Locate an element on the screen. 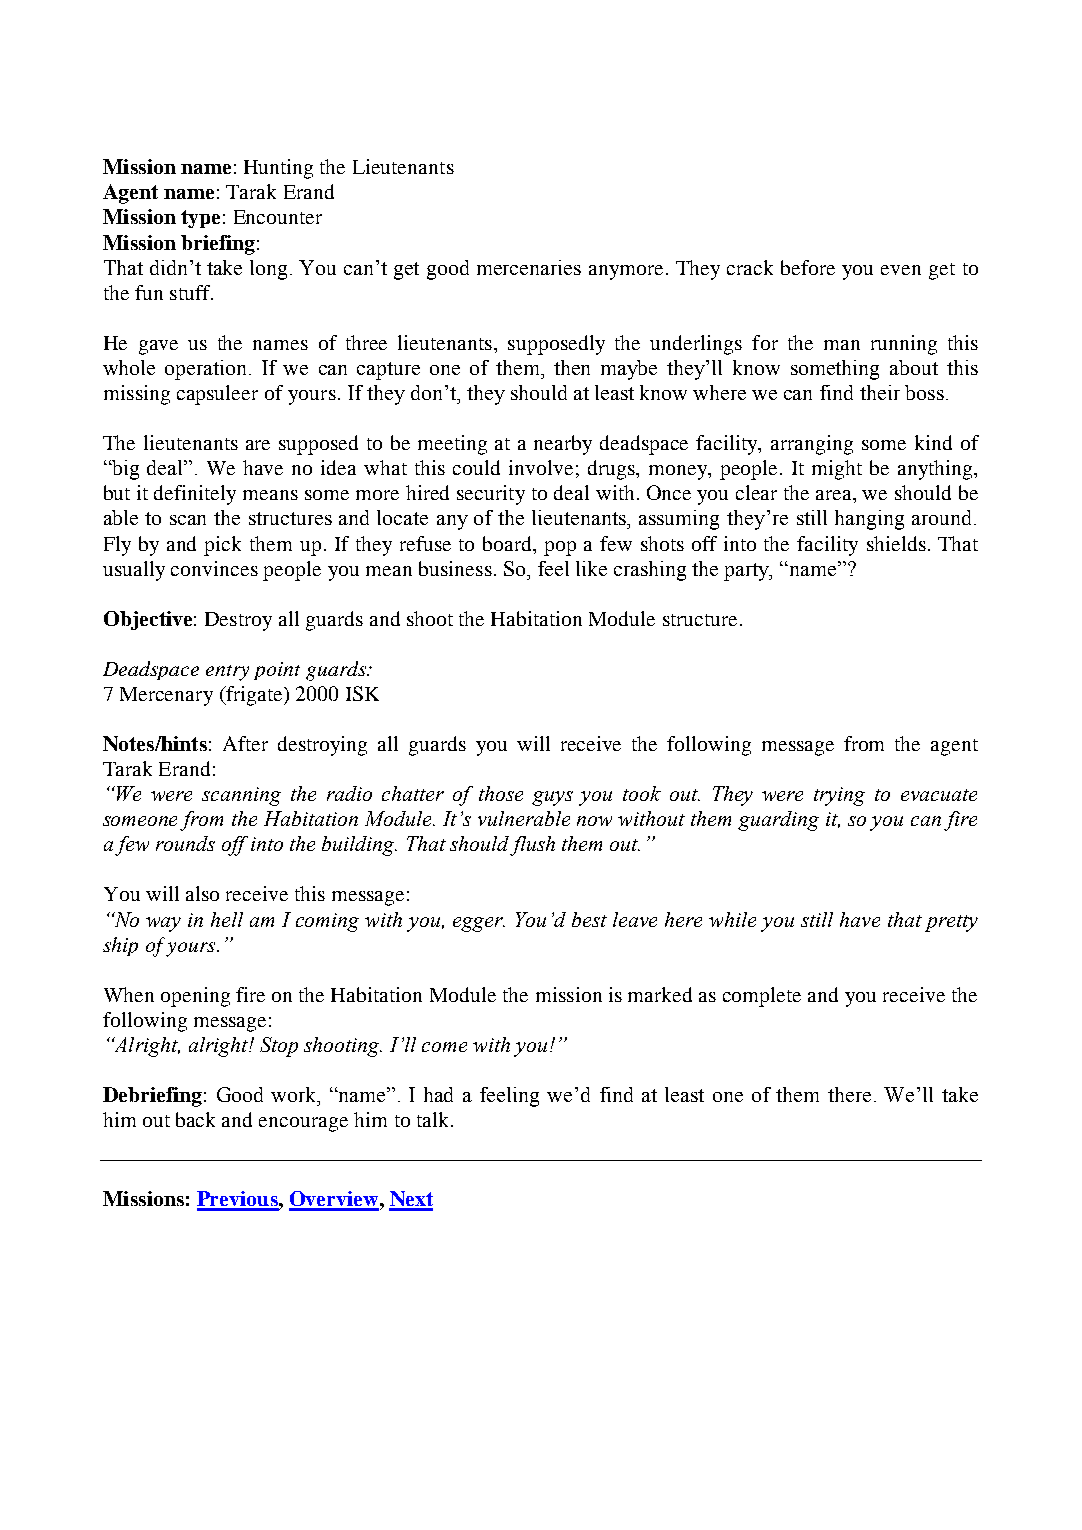  before is located at coordinates (808, 267).
